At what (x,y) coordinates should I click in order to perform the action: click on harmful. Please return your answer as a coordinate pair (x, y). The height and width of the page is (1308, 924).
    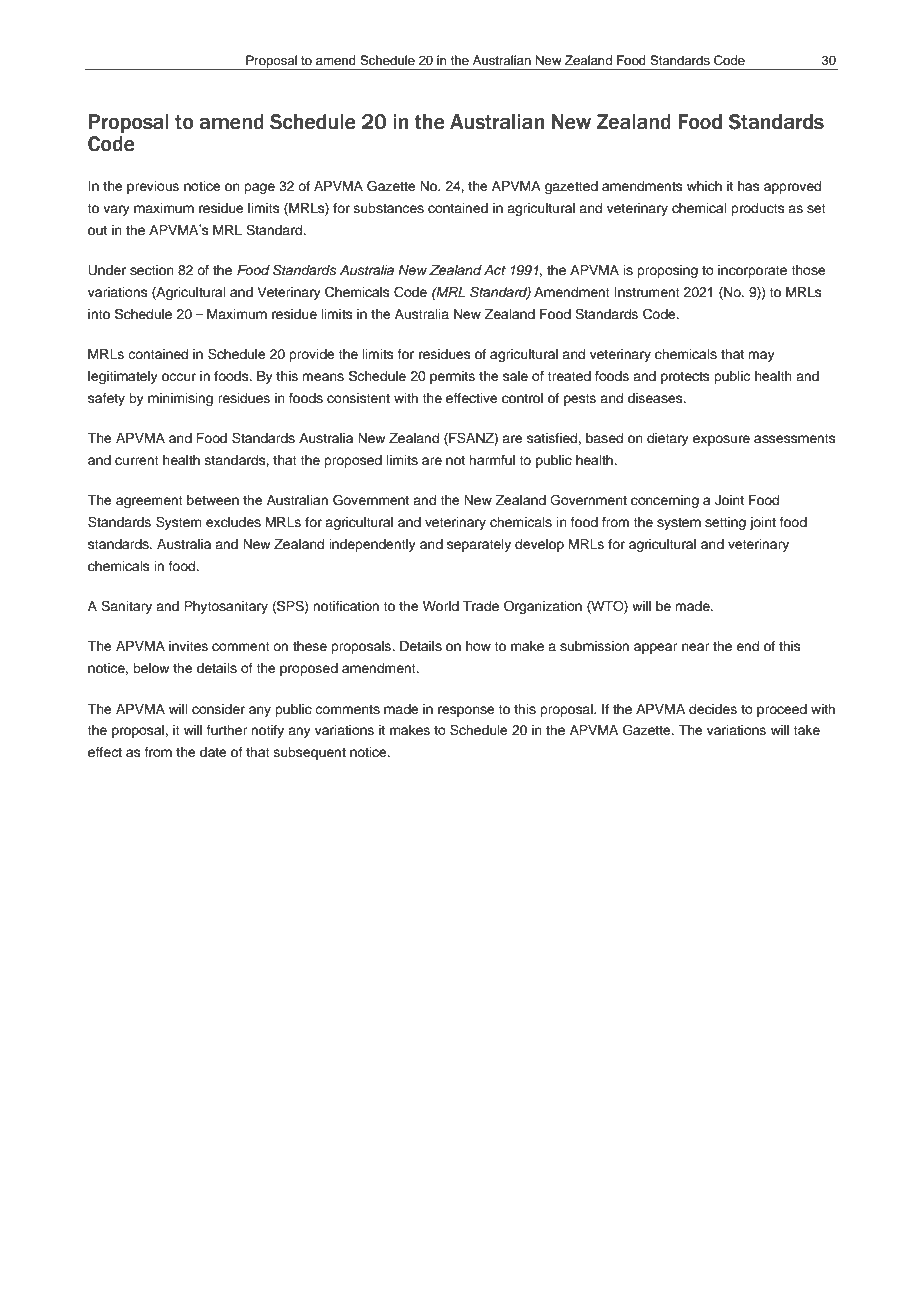
    Looking at the image, I should click on (492, 460).
